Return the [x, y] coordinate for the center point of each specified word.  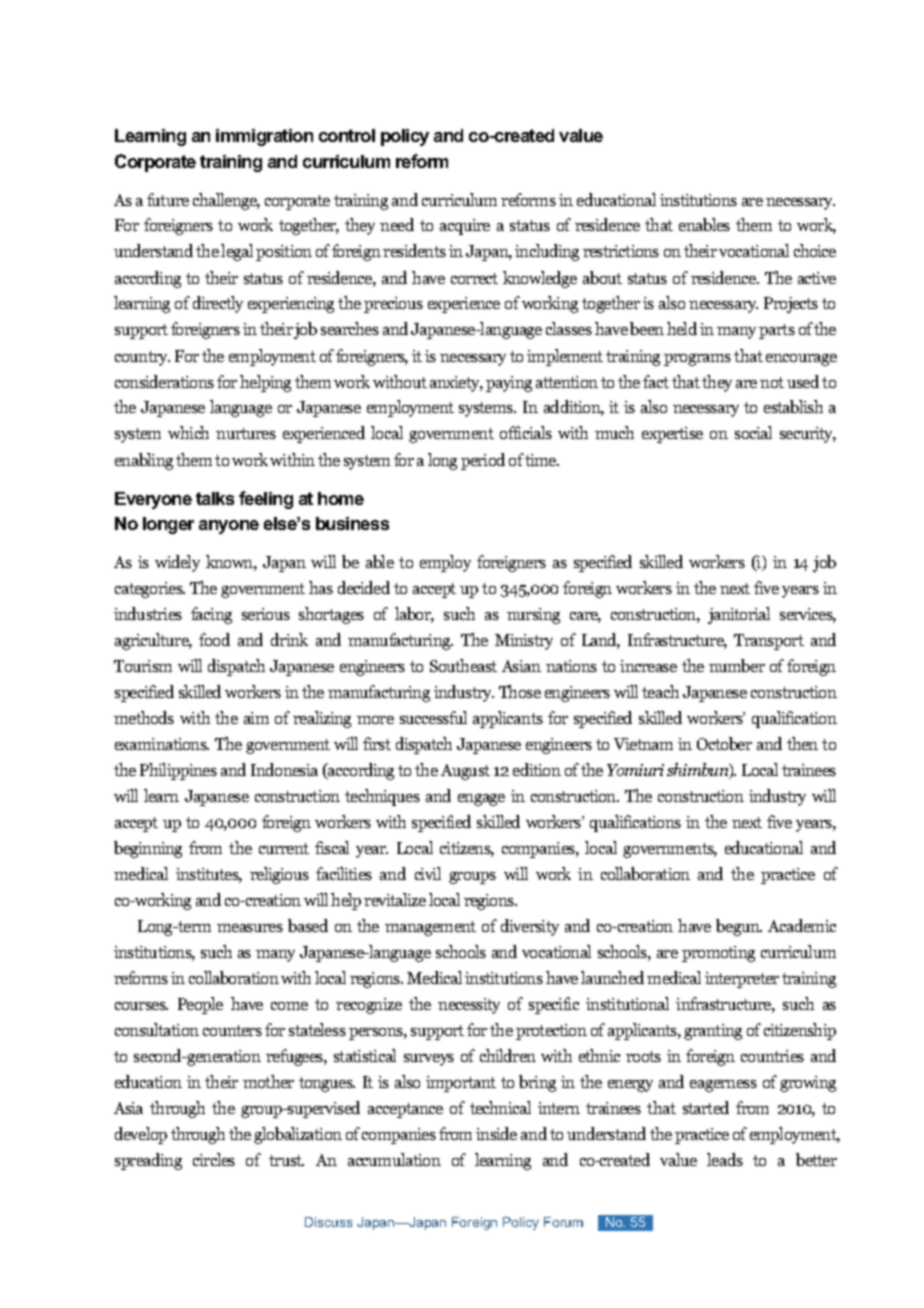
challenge [226, 201]
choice [815, 250]
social [753, 432]
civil [428, 873]
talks [215, 498]
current [284, 848]
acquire [465, 227]
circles [214, 1159]
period [483, 461]
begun [739, 927]
